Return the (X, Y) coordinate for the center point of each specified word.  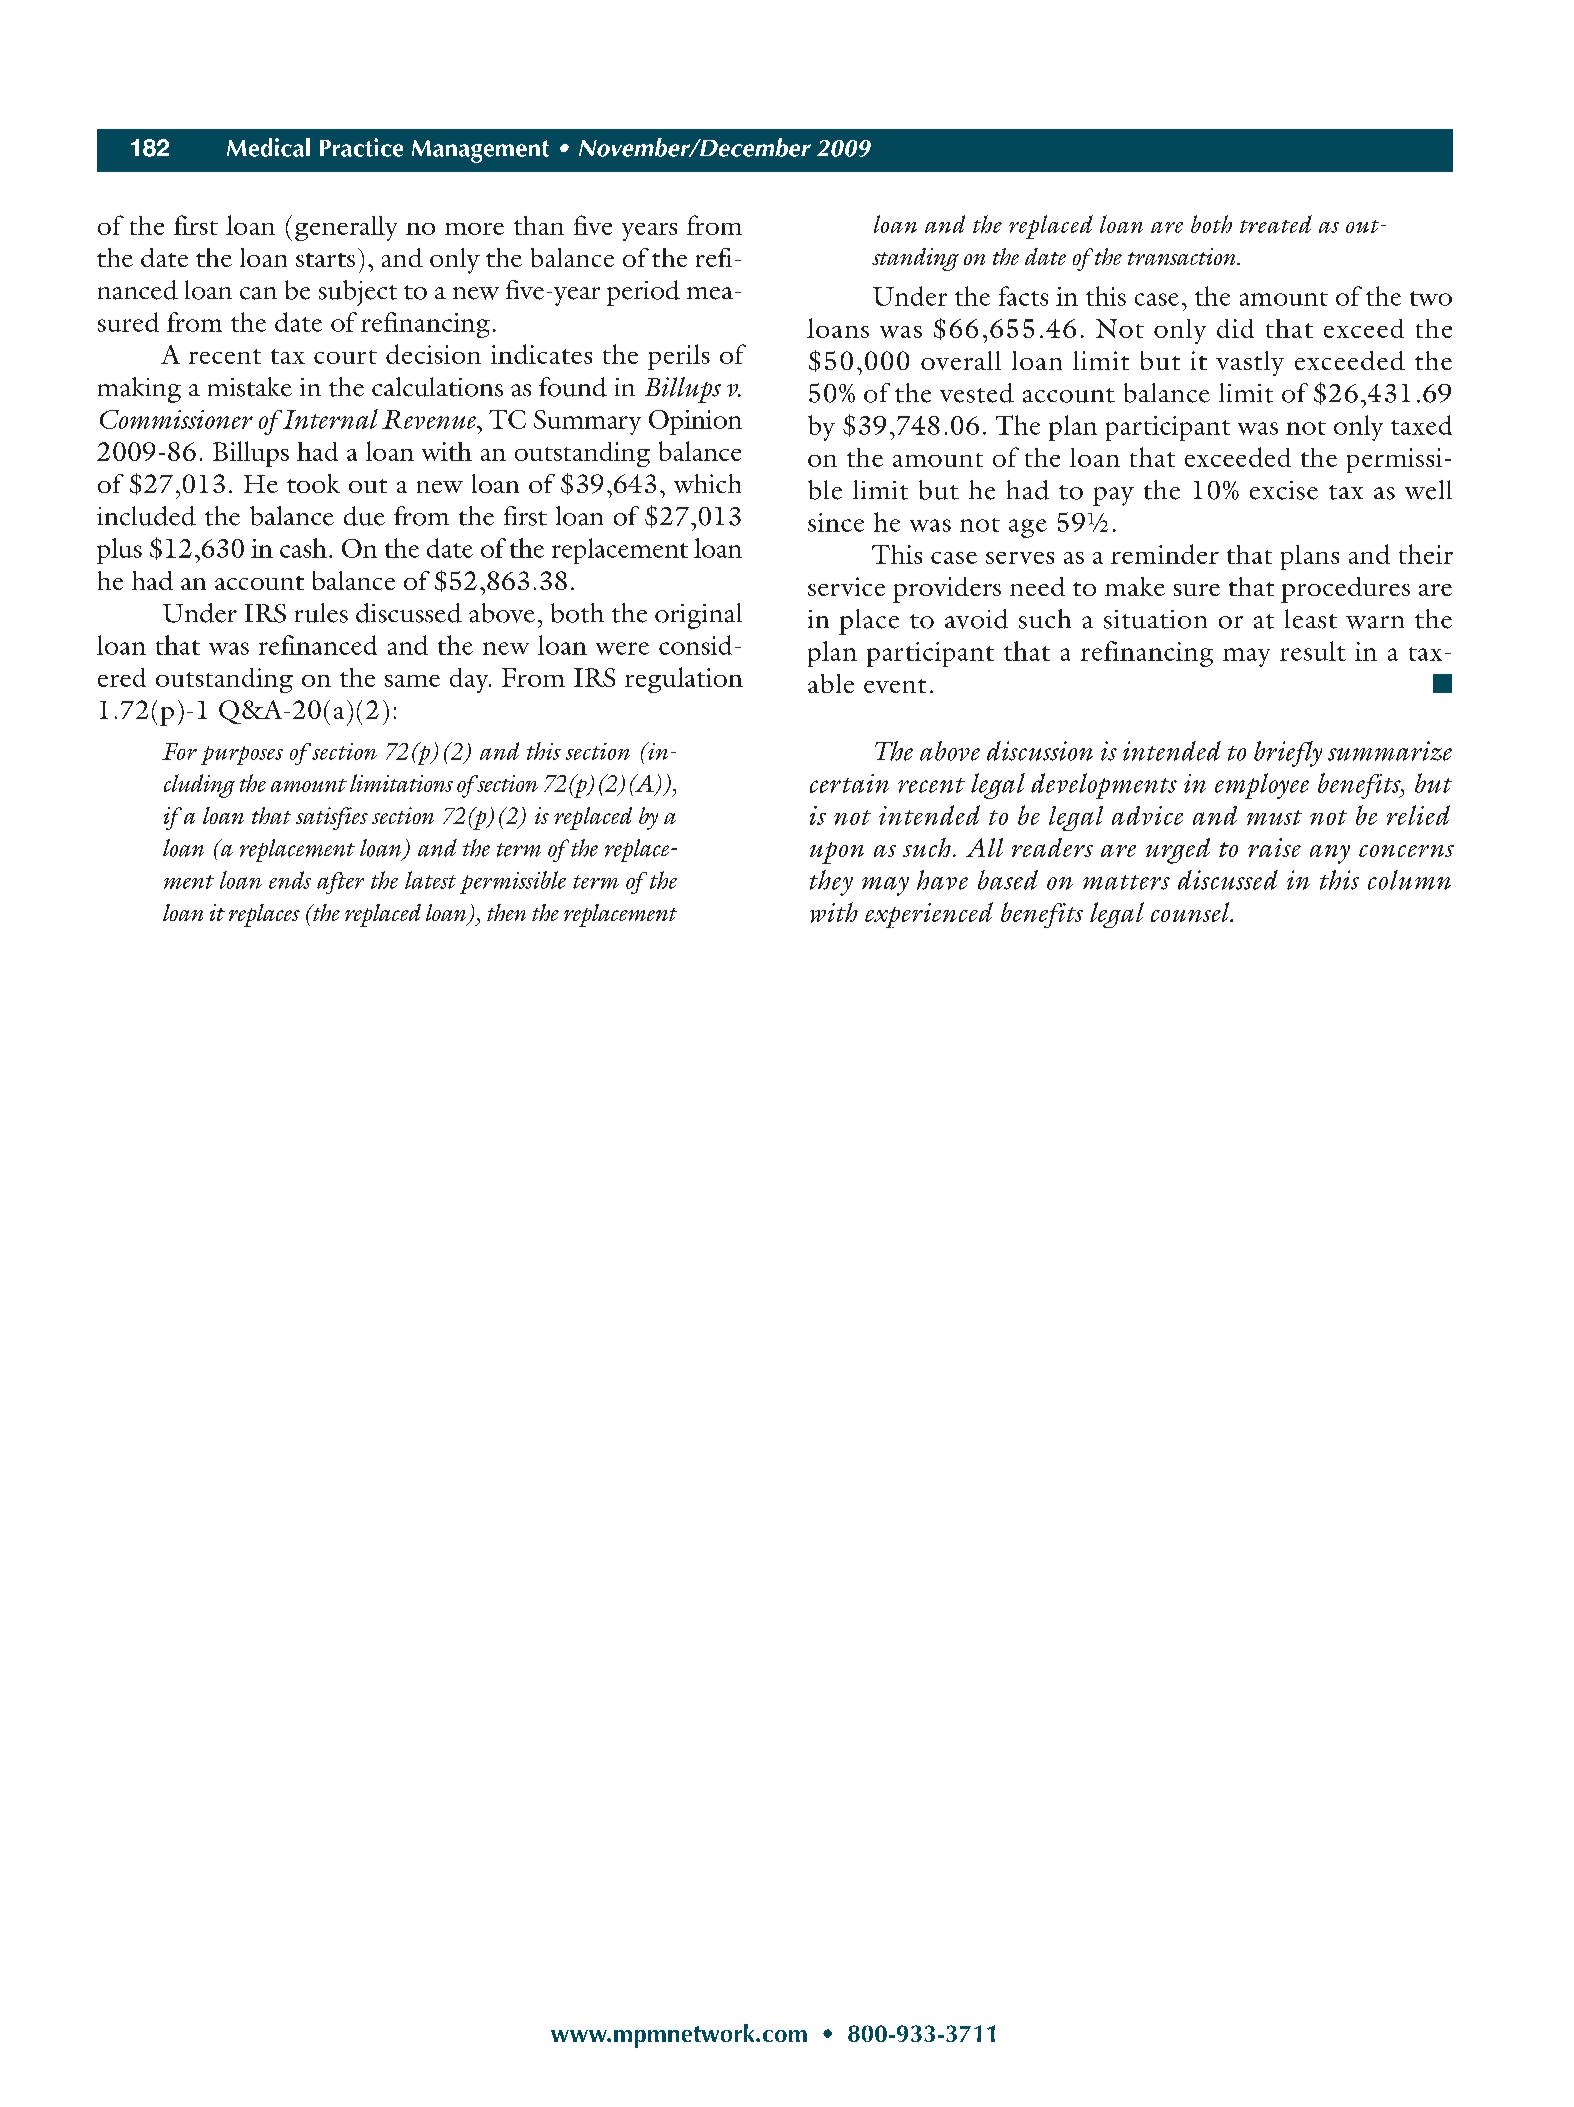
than (539, 225)
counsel (1191, 912)
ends (290, 880)
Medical (268, 147)
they (831, 883)
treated (1276, 224)
